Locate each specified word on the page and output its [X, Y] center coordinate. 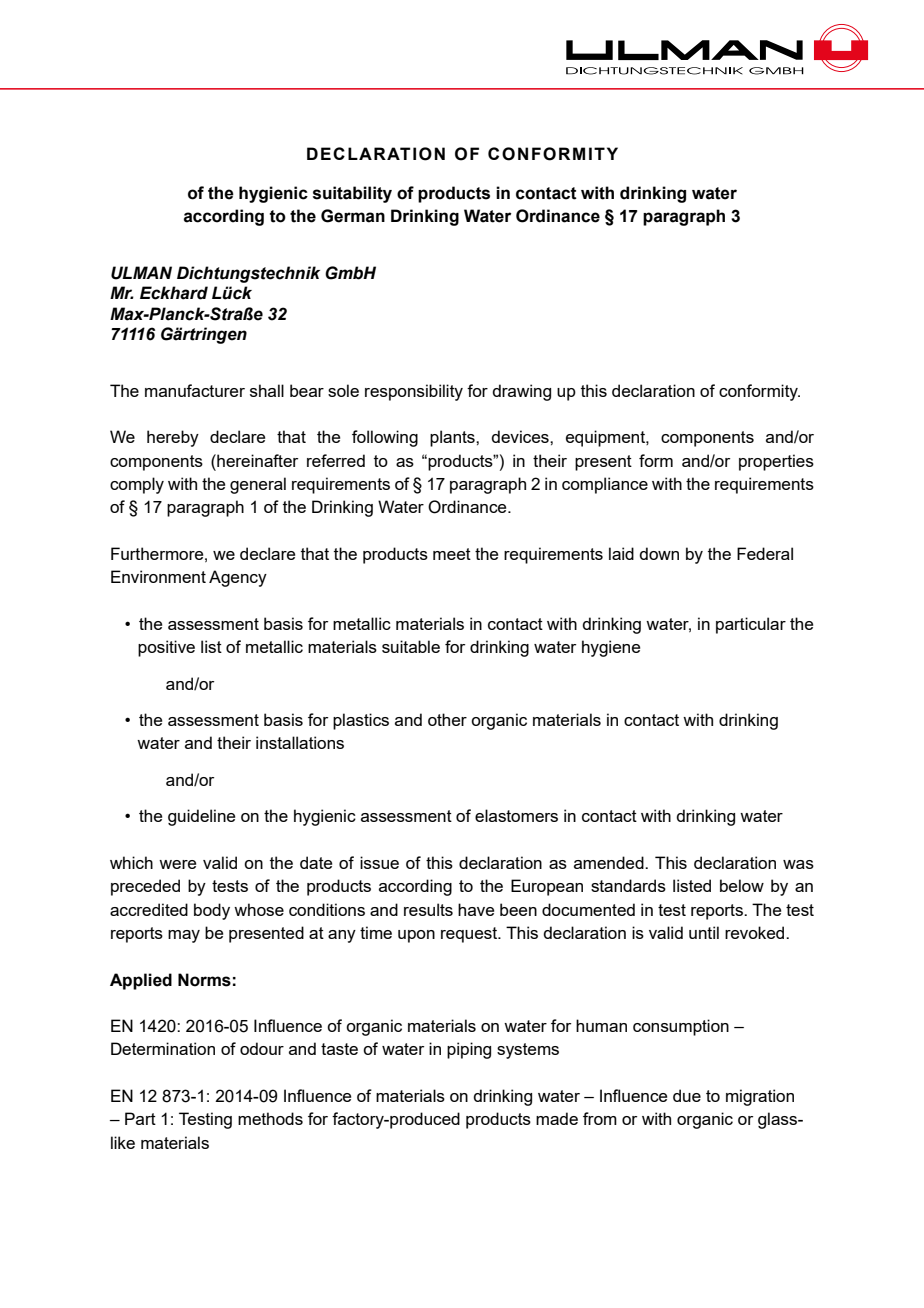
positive [166, 648]
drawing [521, 392]
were [177, 864]
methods [270, 1118]
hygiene [611, 648]
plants [453, 438]
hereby [173, 438]
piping [469, 1050]
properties [776, 462]
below [742, 885]
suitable [411, 646]
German [353, 216]
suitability [352, 194]
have [476, 909]
